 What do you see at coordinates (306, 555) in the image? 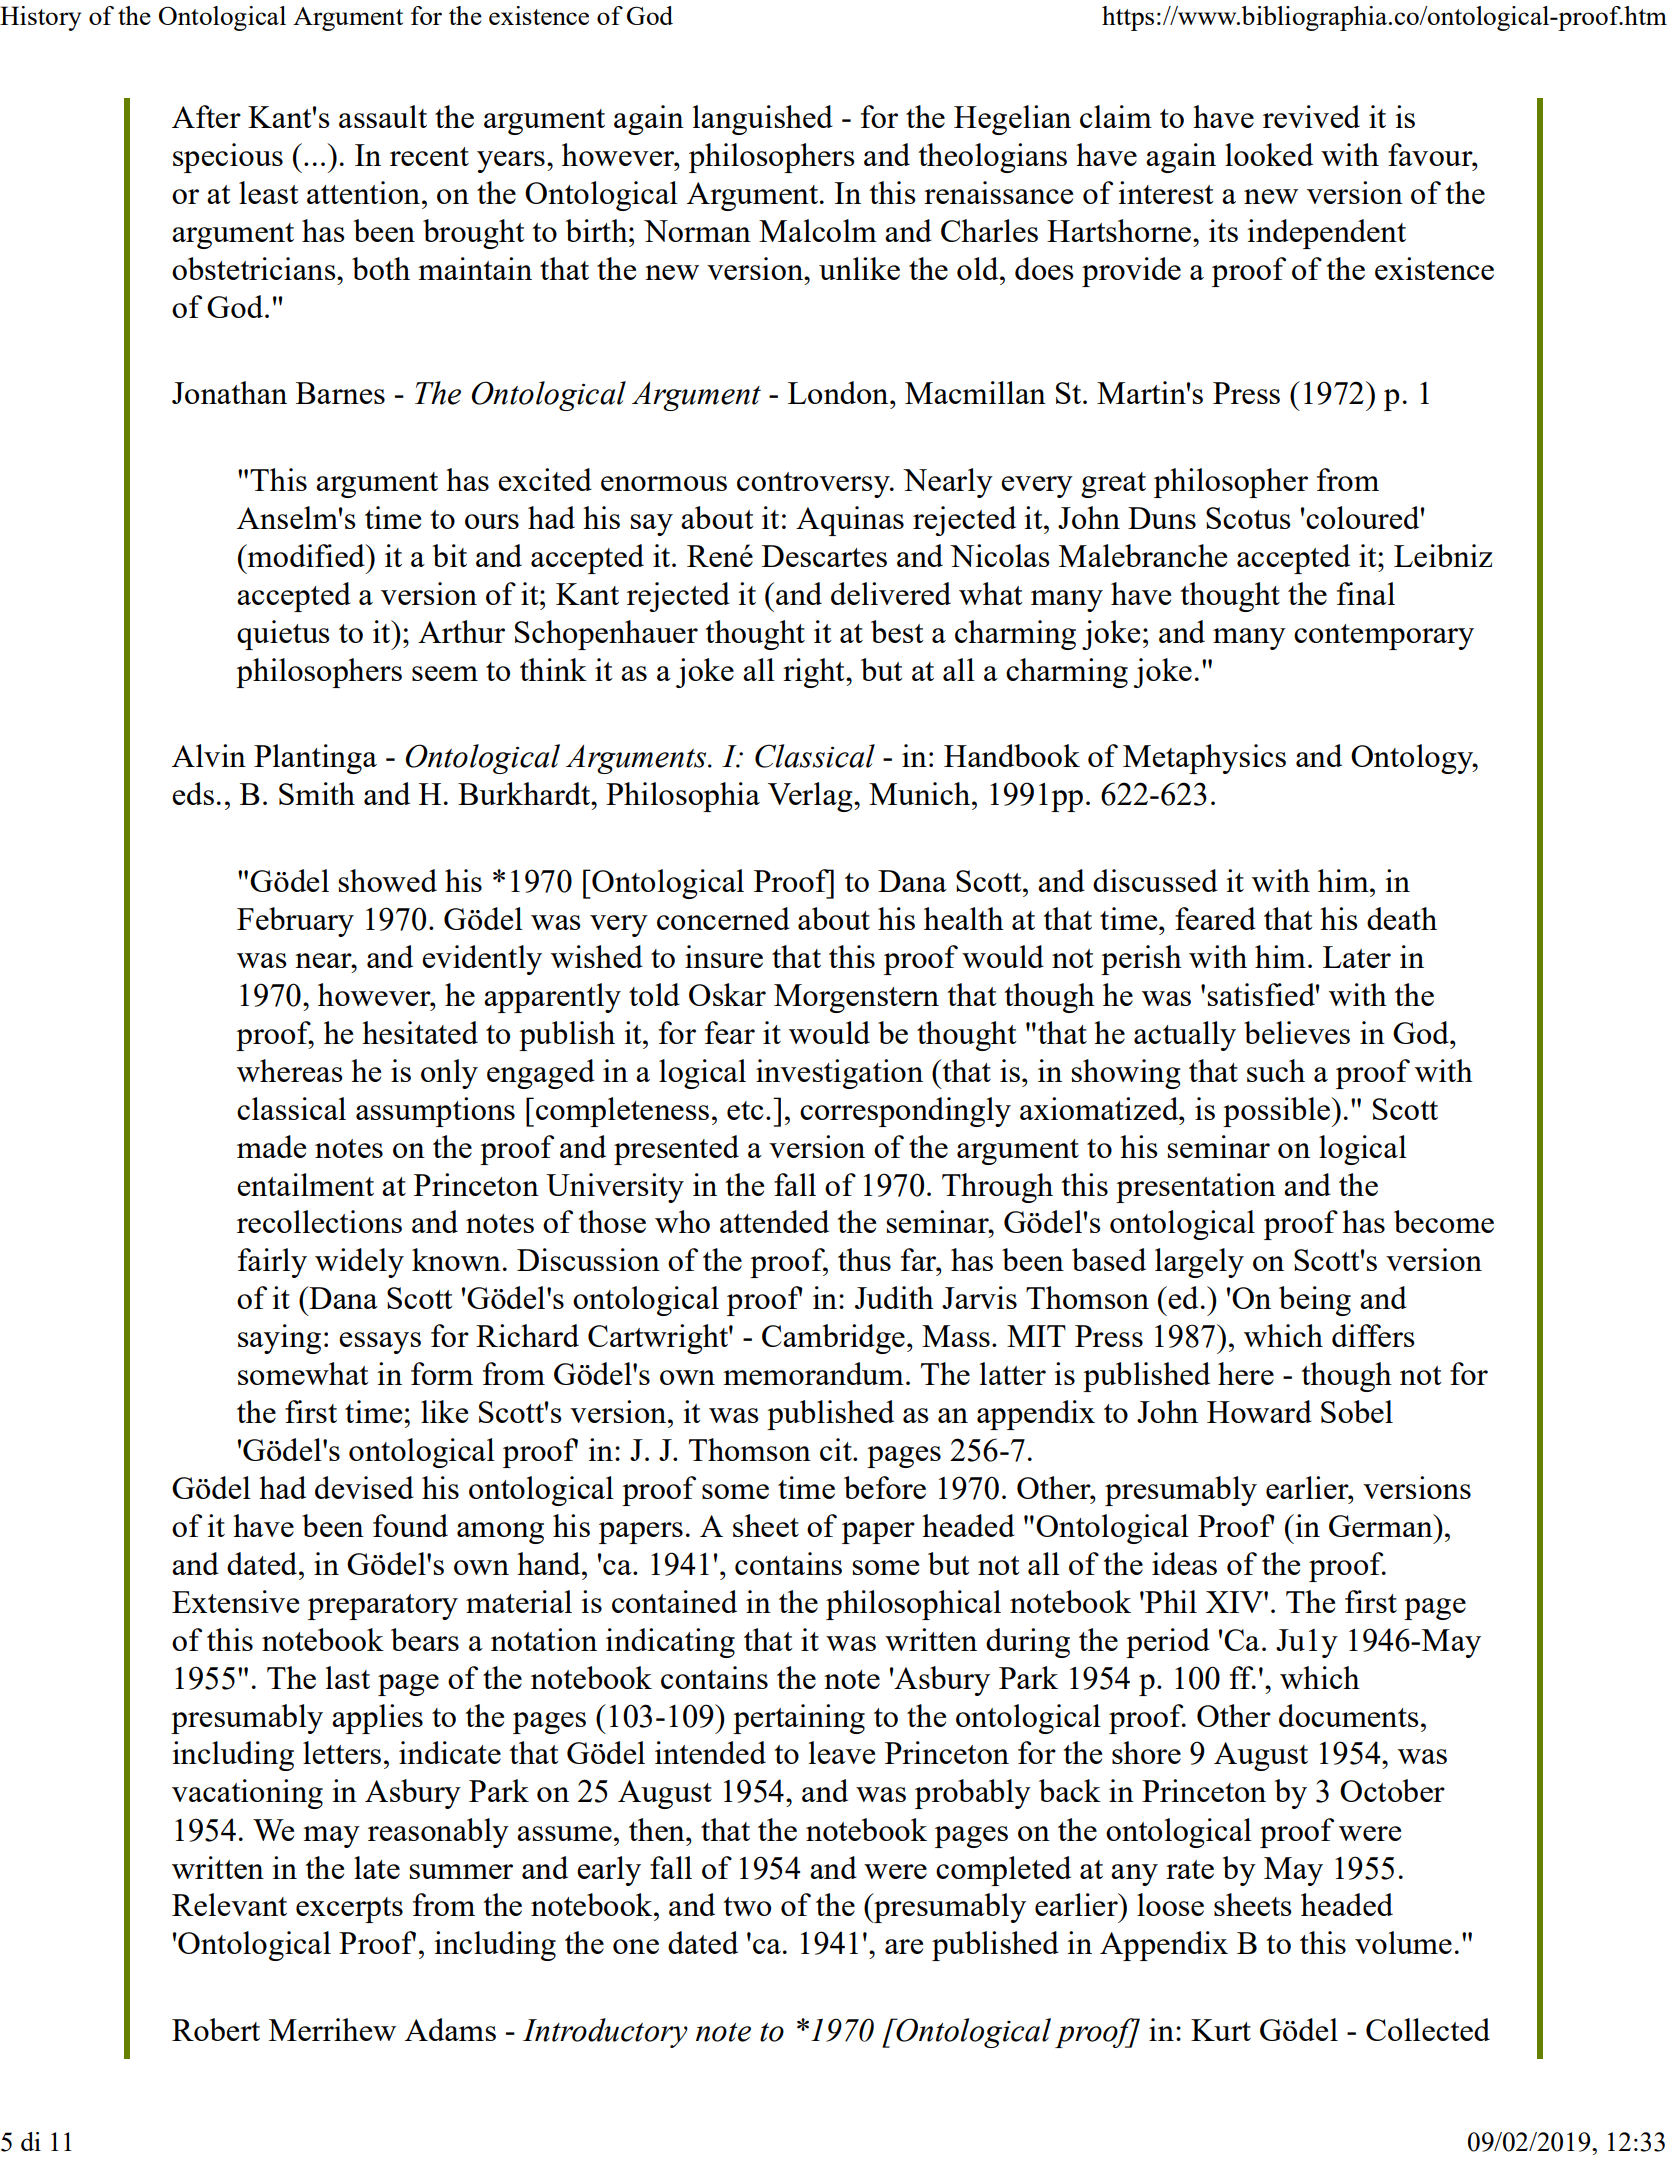
I see `modified` at bounding box center [306, 555].
